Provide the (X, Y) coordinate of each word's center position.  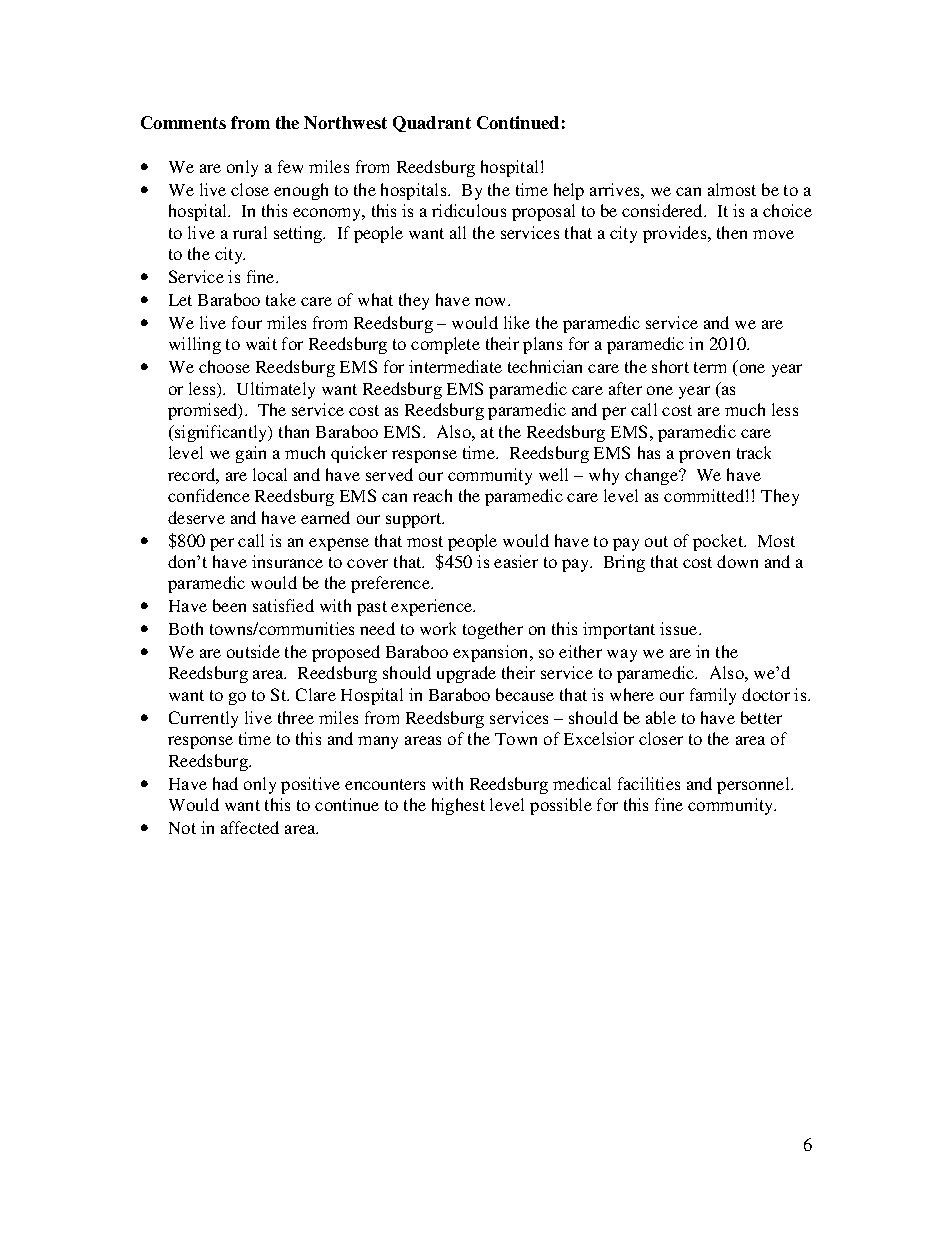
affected (250, 827)
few (290, 166)
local (270, 474)
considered (663, 210)
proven (704, 456)
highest (458, 806)
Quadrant (432, 124)
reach (432, 495)
